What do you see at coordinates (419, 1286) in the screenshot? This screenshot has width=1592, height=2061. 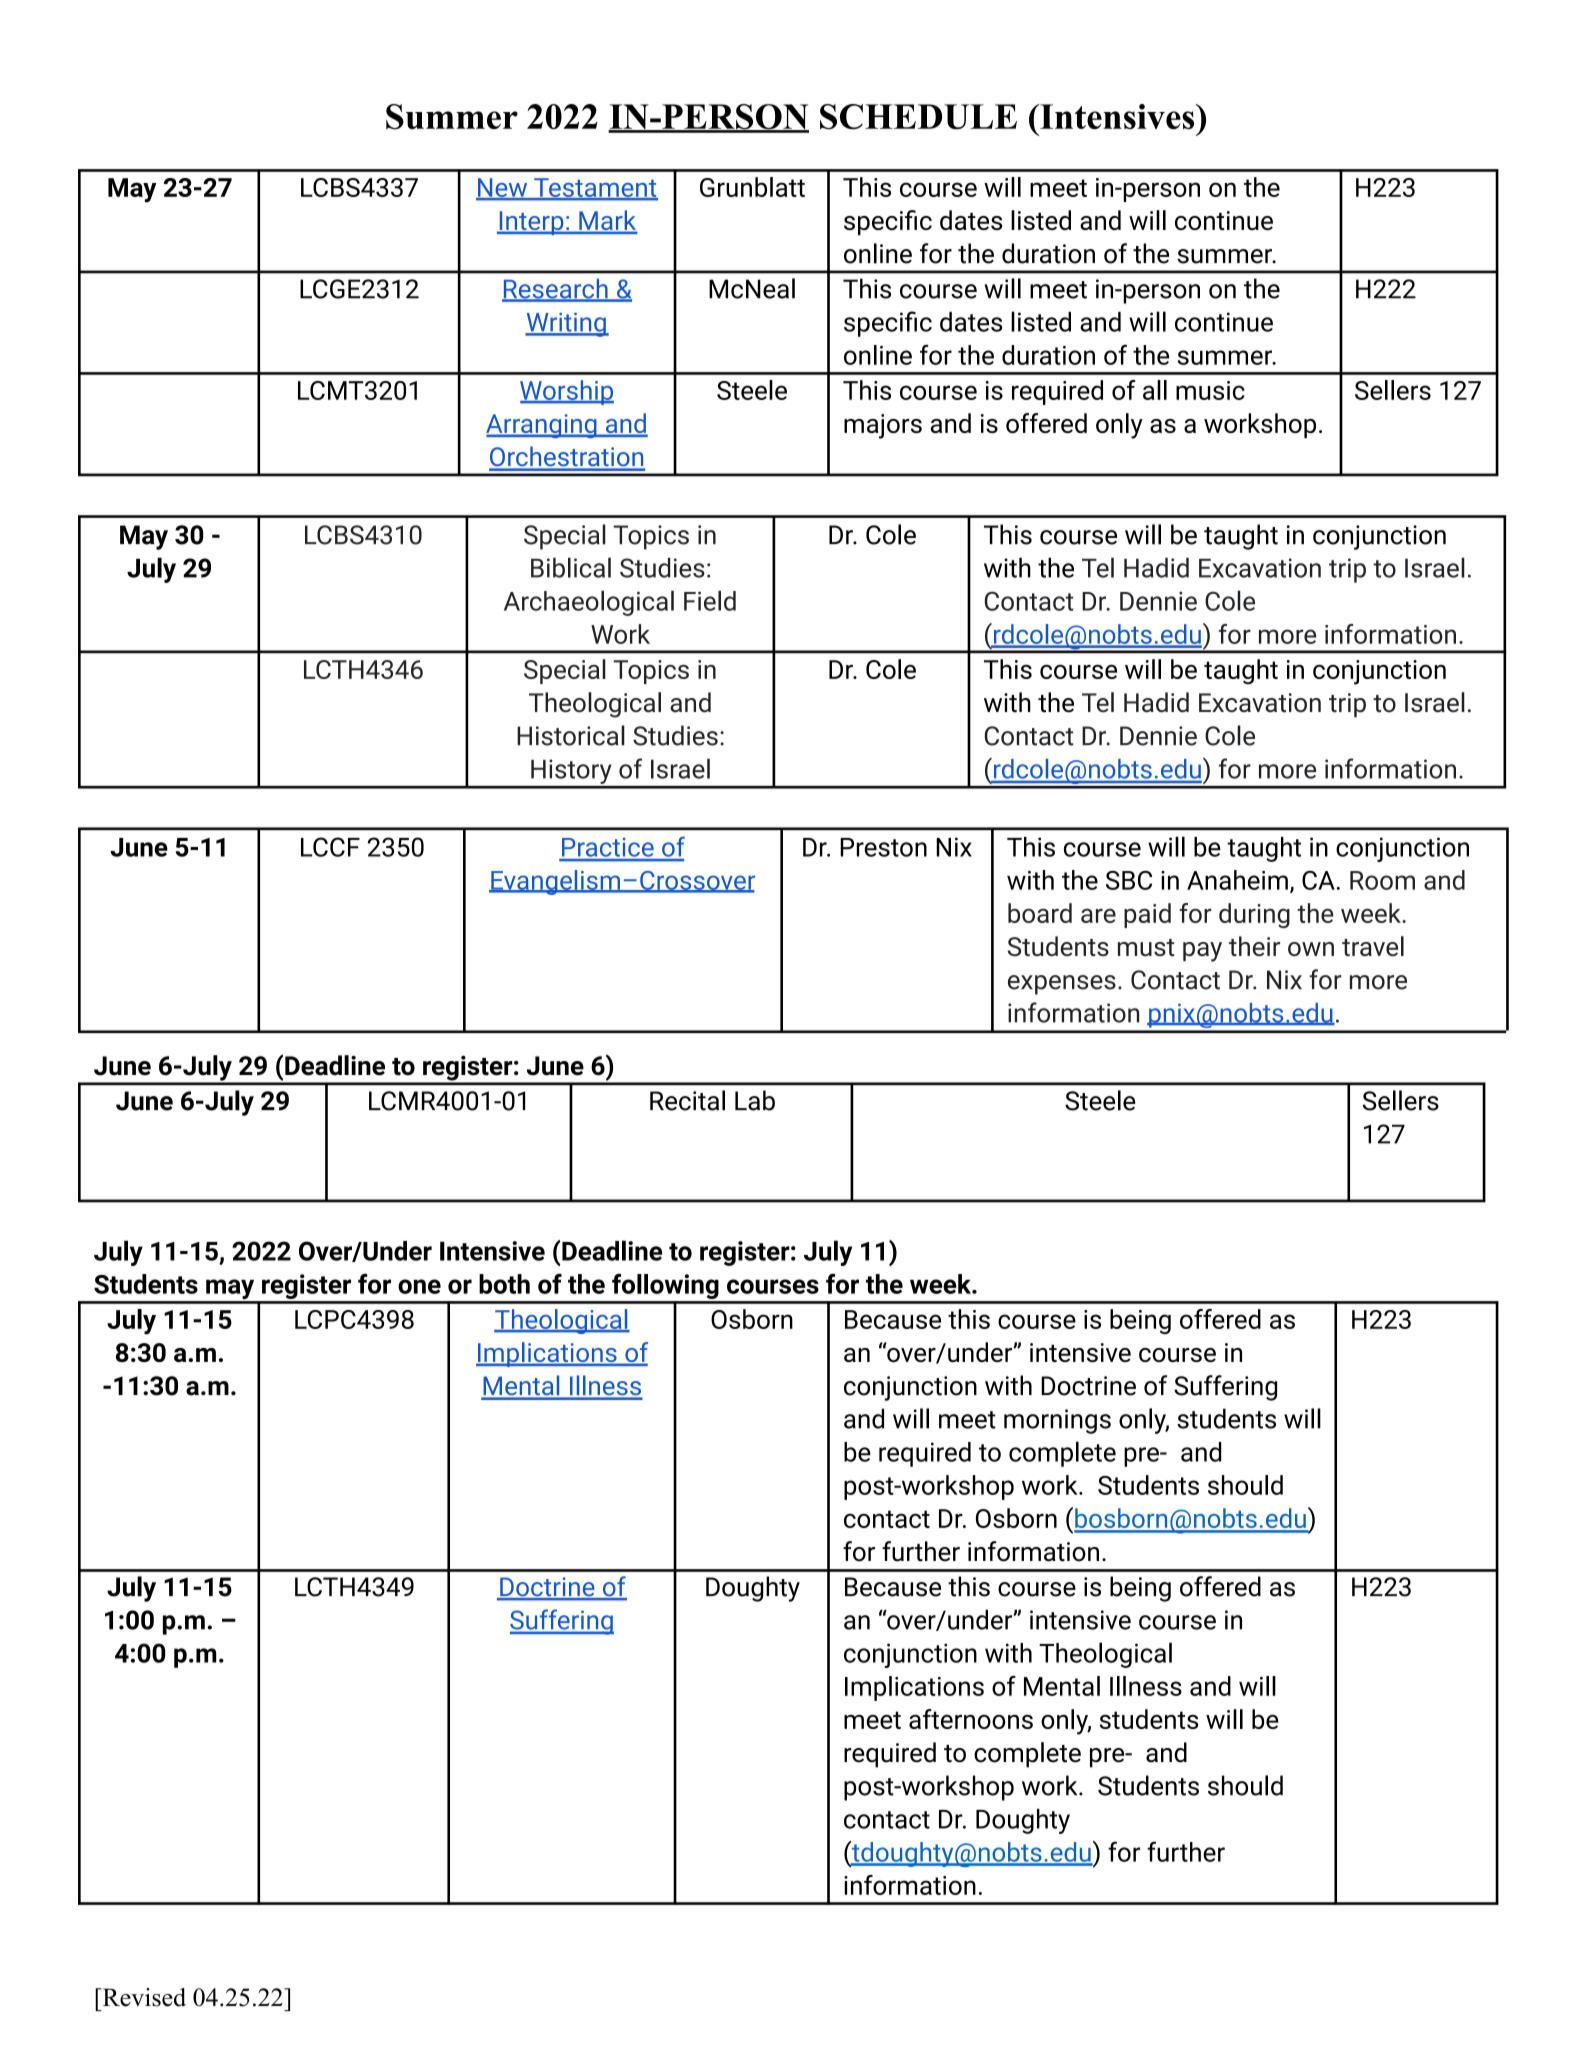 I see `one` at bounding box center [419, 1286].
